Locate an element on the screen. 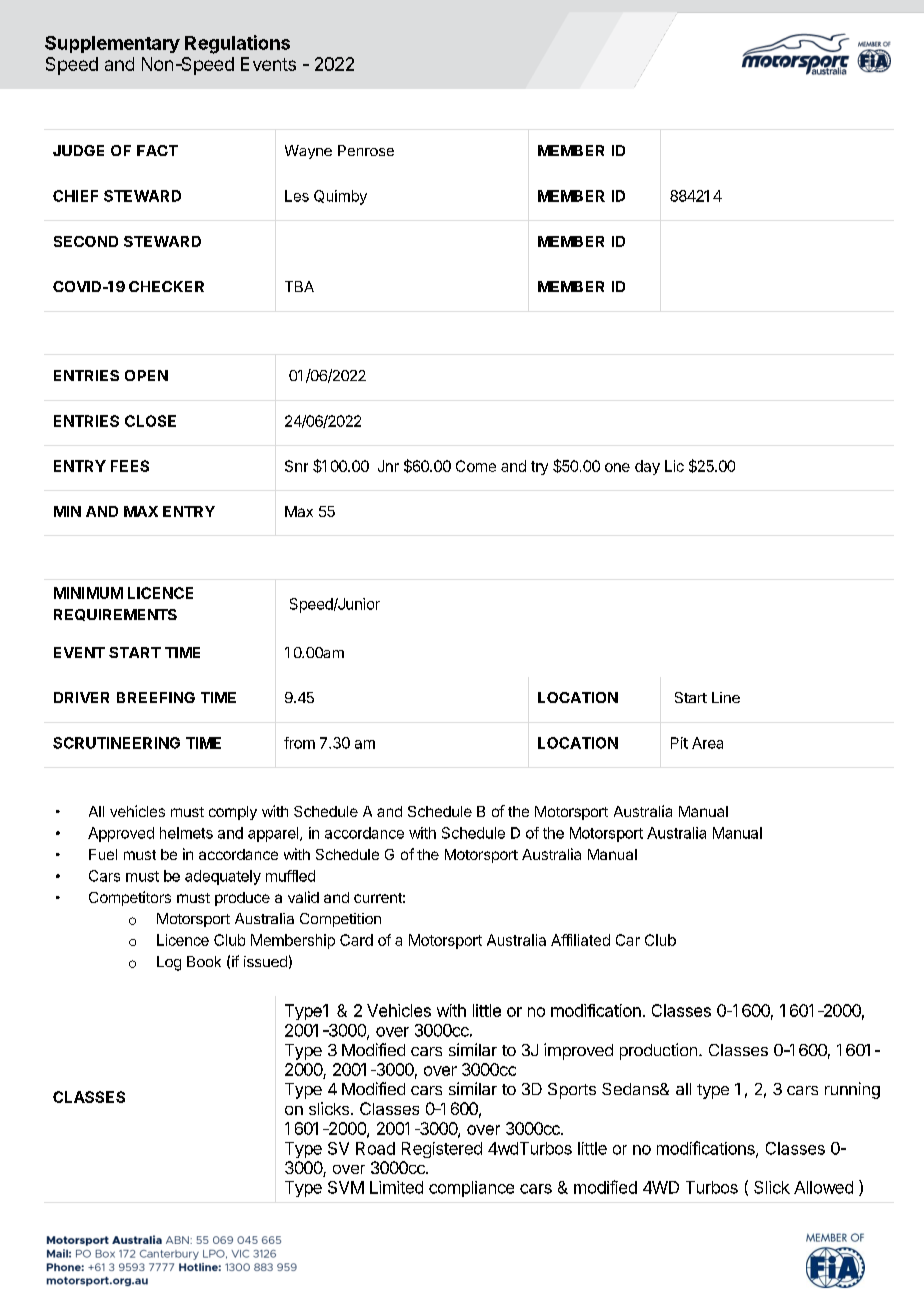  Supplementary is located at coordinates (112, 44).
